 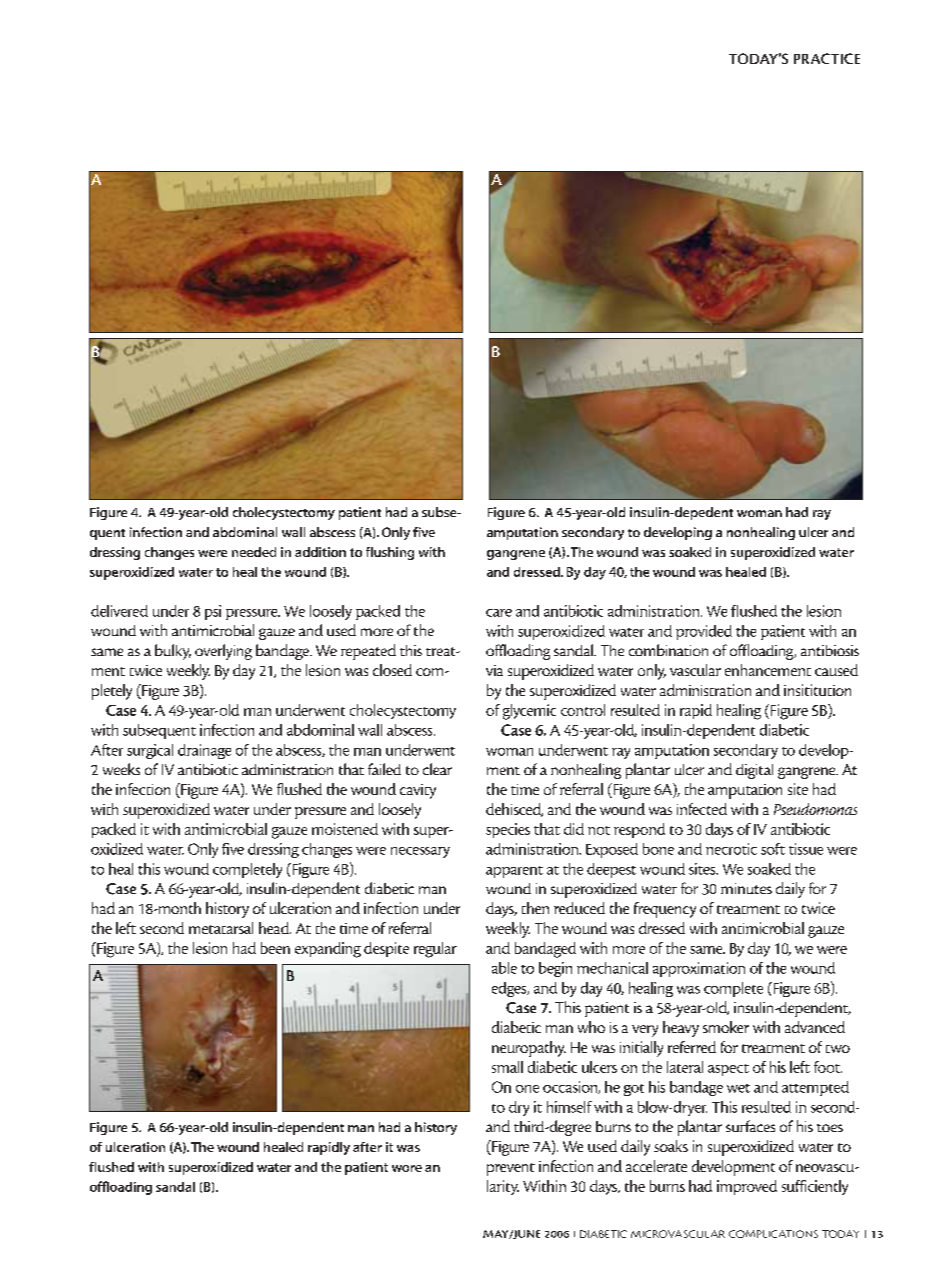 I want to click on needed, so click(x=254, y=552).
